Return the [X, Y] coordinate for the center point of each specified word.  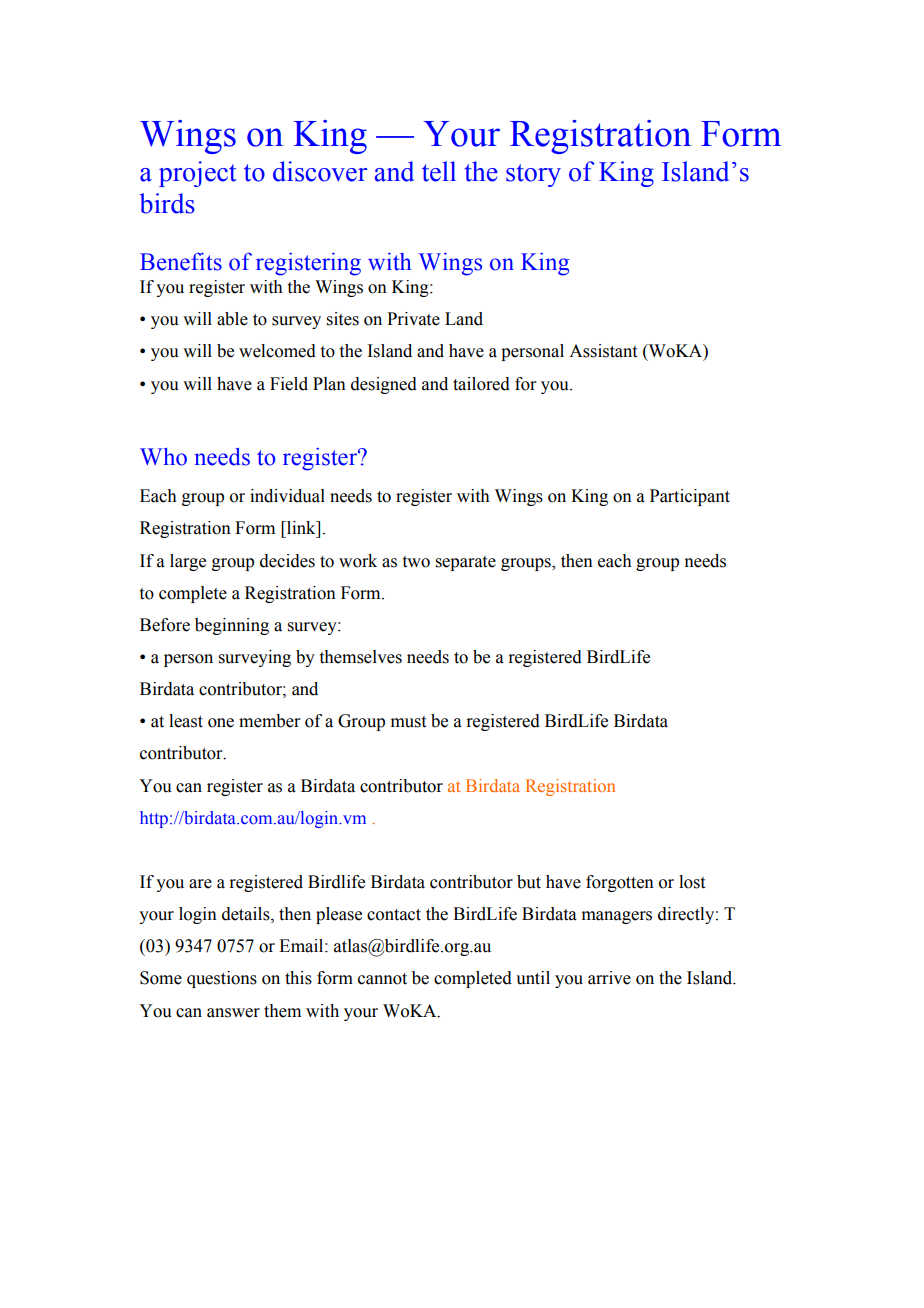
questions [222, 979]
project [198, 174]
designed [384, 385]
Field [289, 384]
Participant [690, 497]
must [408, 722]
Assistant [603, 351]
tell [439, 171]
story [533, 175]
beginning [232, 626]
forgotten [620, 883]
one [221, 723]
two [416, 562]
